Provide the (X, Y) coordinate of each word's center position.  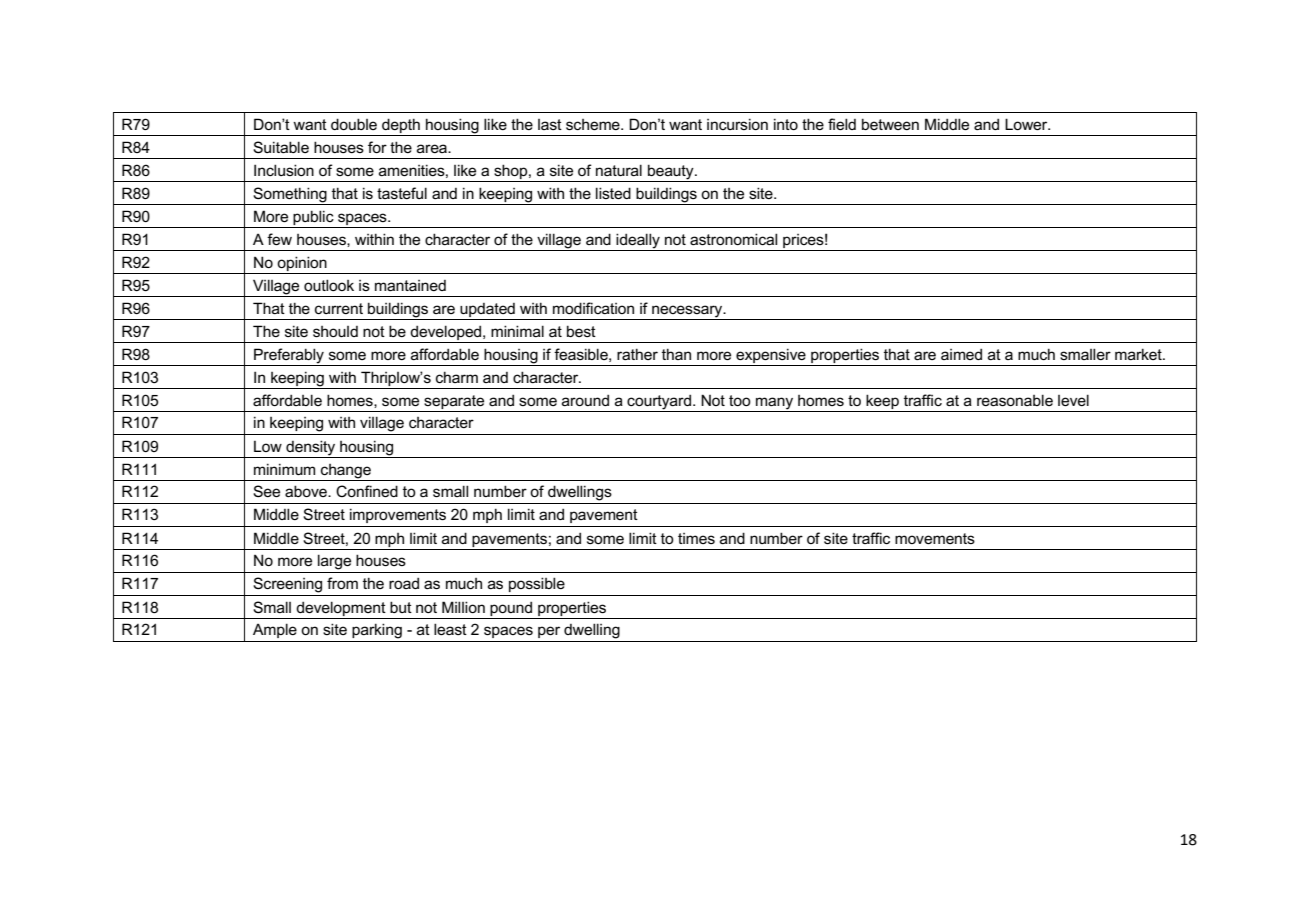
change (346, 471)
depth (401, 127)
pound (511, 608)
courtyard (659, 402)
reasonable (1015, 400)
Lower (1027, 124)
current (339, 308)
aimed (961, 354)
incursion (737, 124)
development (341, 608)
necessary (688, 311)
